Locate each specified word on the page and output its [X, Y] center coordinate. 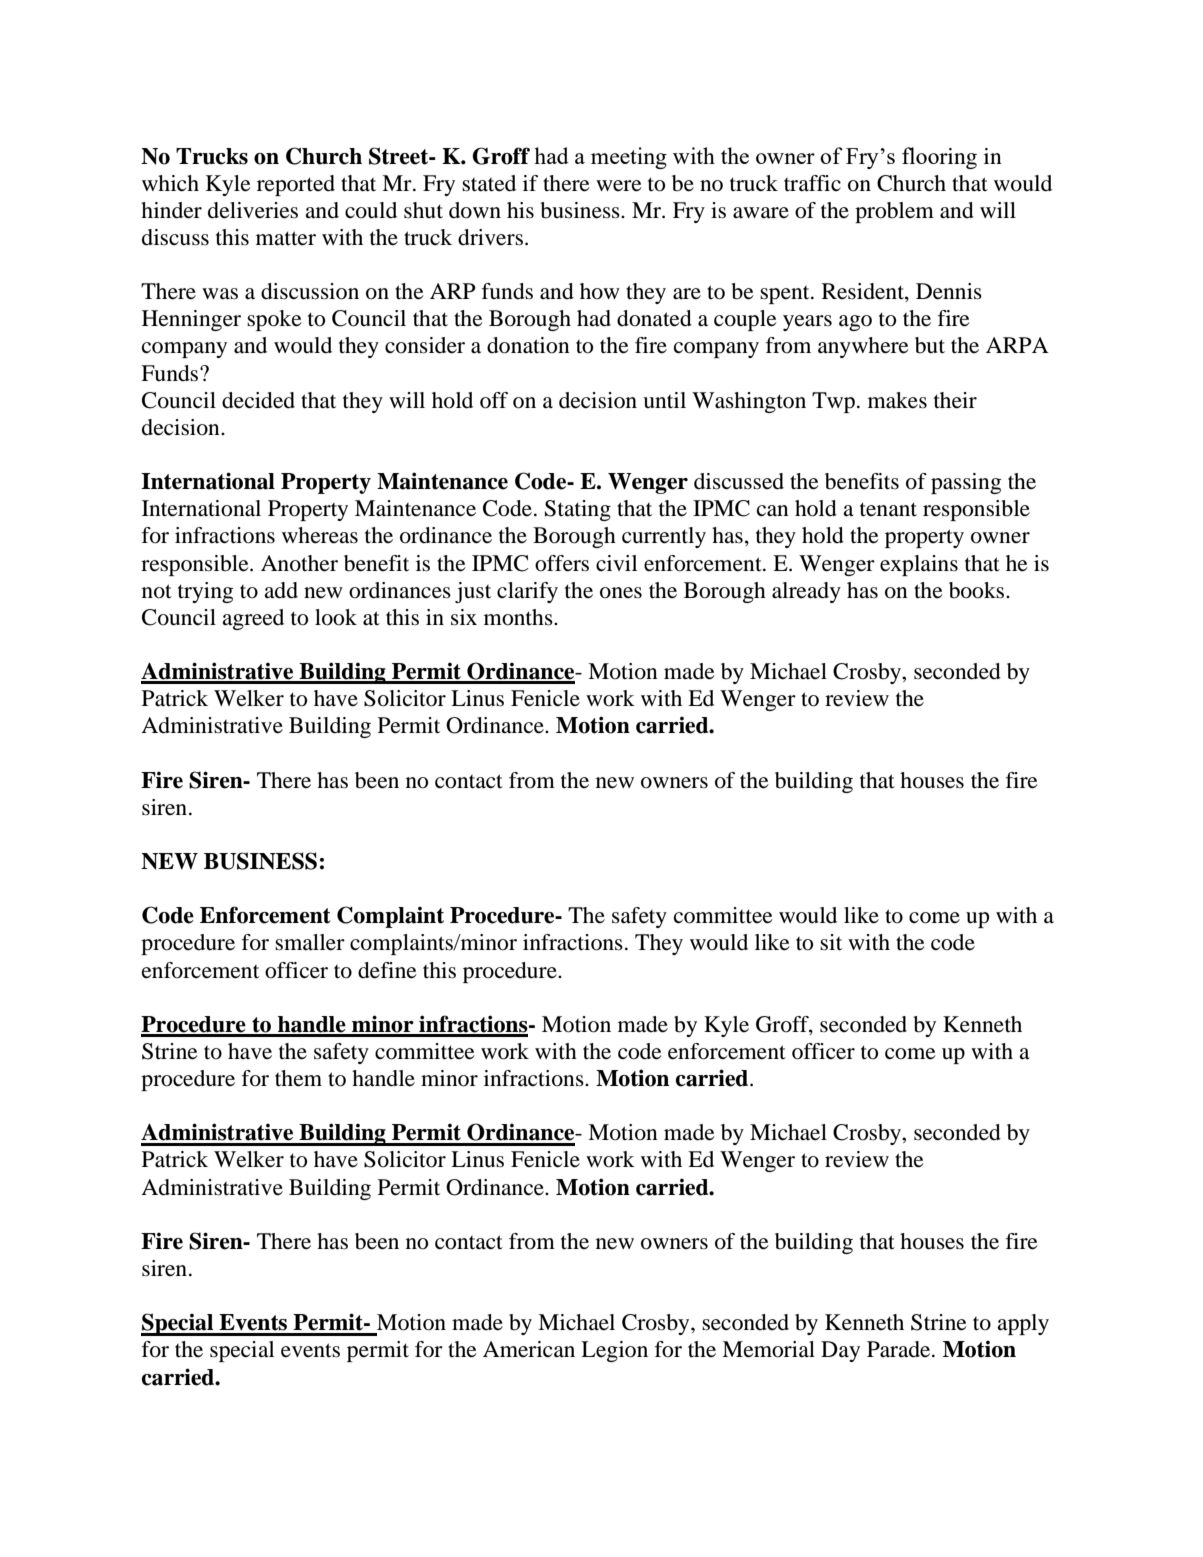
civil [616, 563]
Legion [614, 1351]
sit [831, 942]
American [529, 1349]
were [619, 186]
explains [919, 565]
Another [299, 563]
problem [894, 212]
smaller [310, 942]
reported [296, 185]
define [387, 970]
